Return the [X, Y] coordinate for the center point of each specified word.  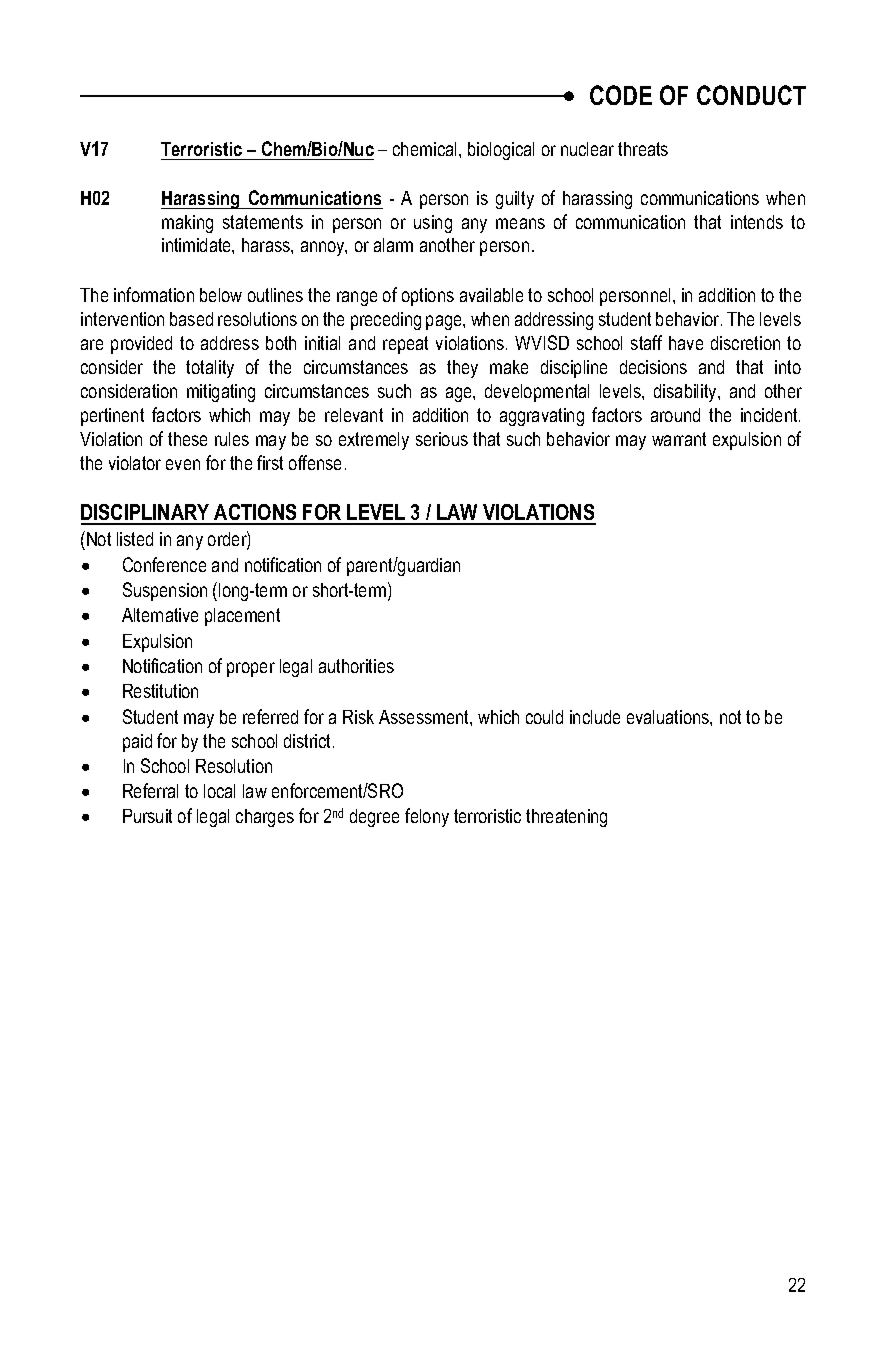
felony [427, 817]
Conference [164, 564]
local [219, 791]
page [445, 322]
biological [501, 151]
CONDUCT [751, 95]
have [686, 343]
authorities [356, 666]
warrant [679, 439]
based [191, 319]
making [187, 224]
